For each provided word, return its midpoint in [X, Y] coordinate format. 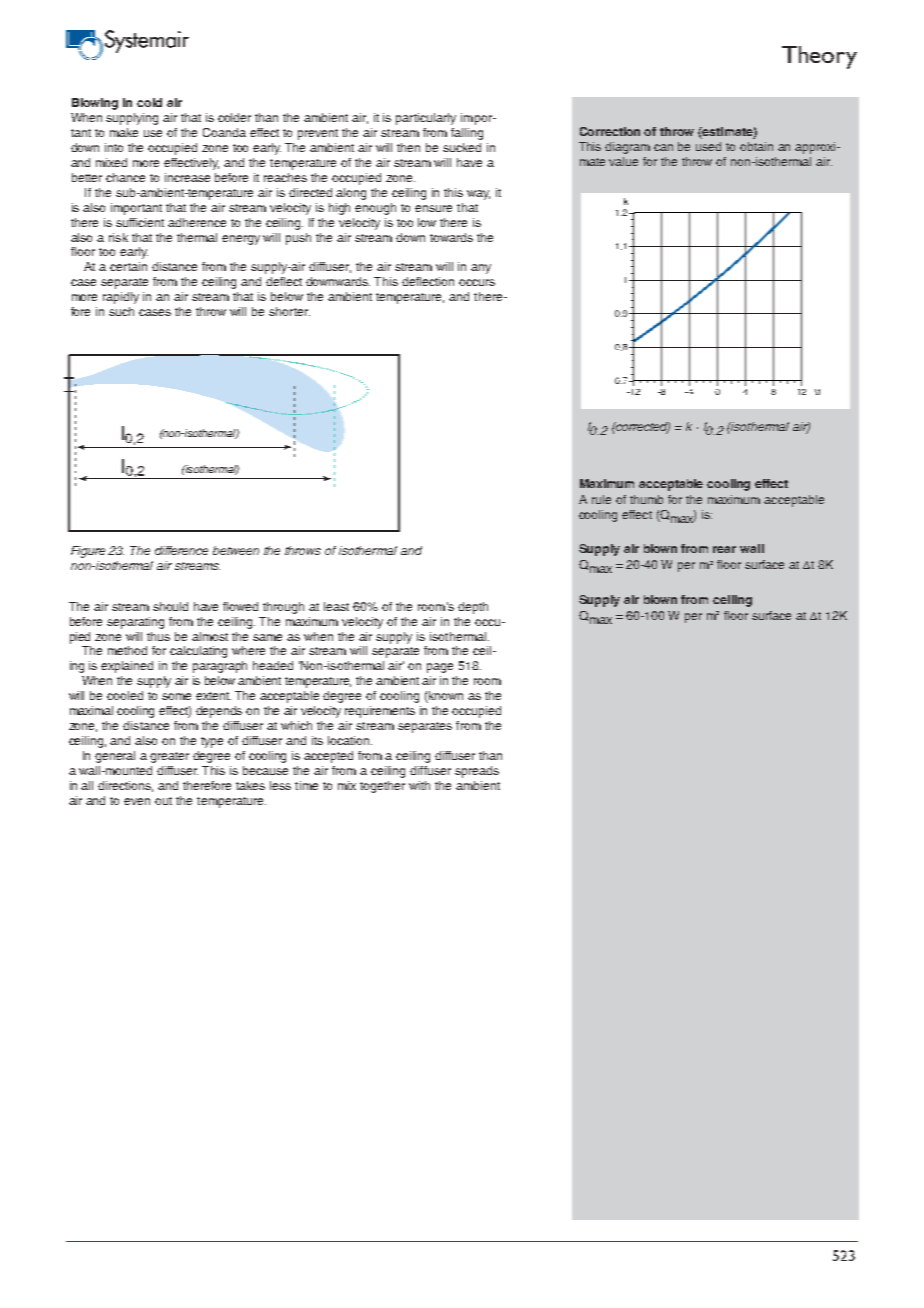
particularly [426, 119]
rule [601, 499]
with [419, 785]
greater [169, 757]
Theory [819, 57]
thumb [646, 499]
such [121, 311]
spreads [477, 772]
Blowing [95, 104]
